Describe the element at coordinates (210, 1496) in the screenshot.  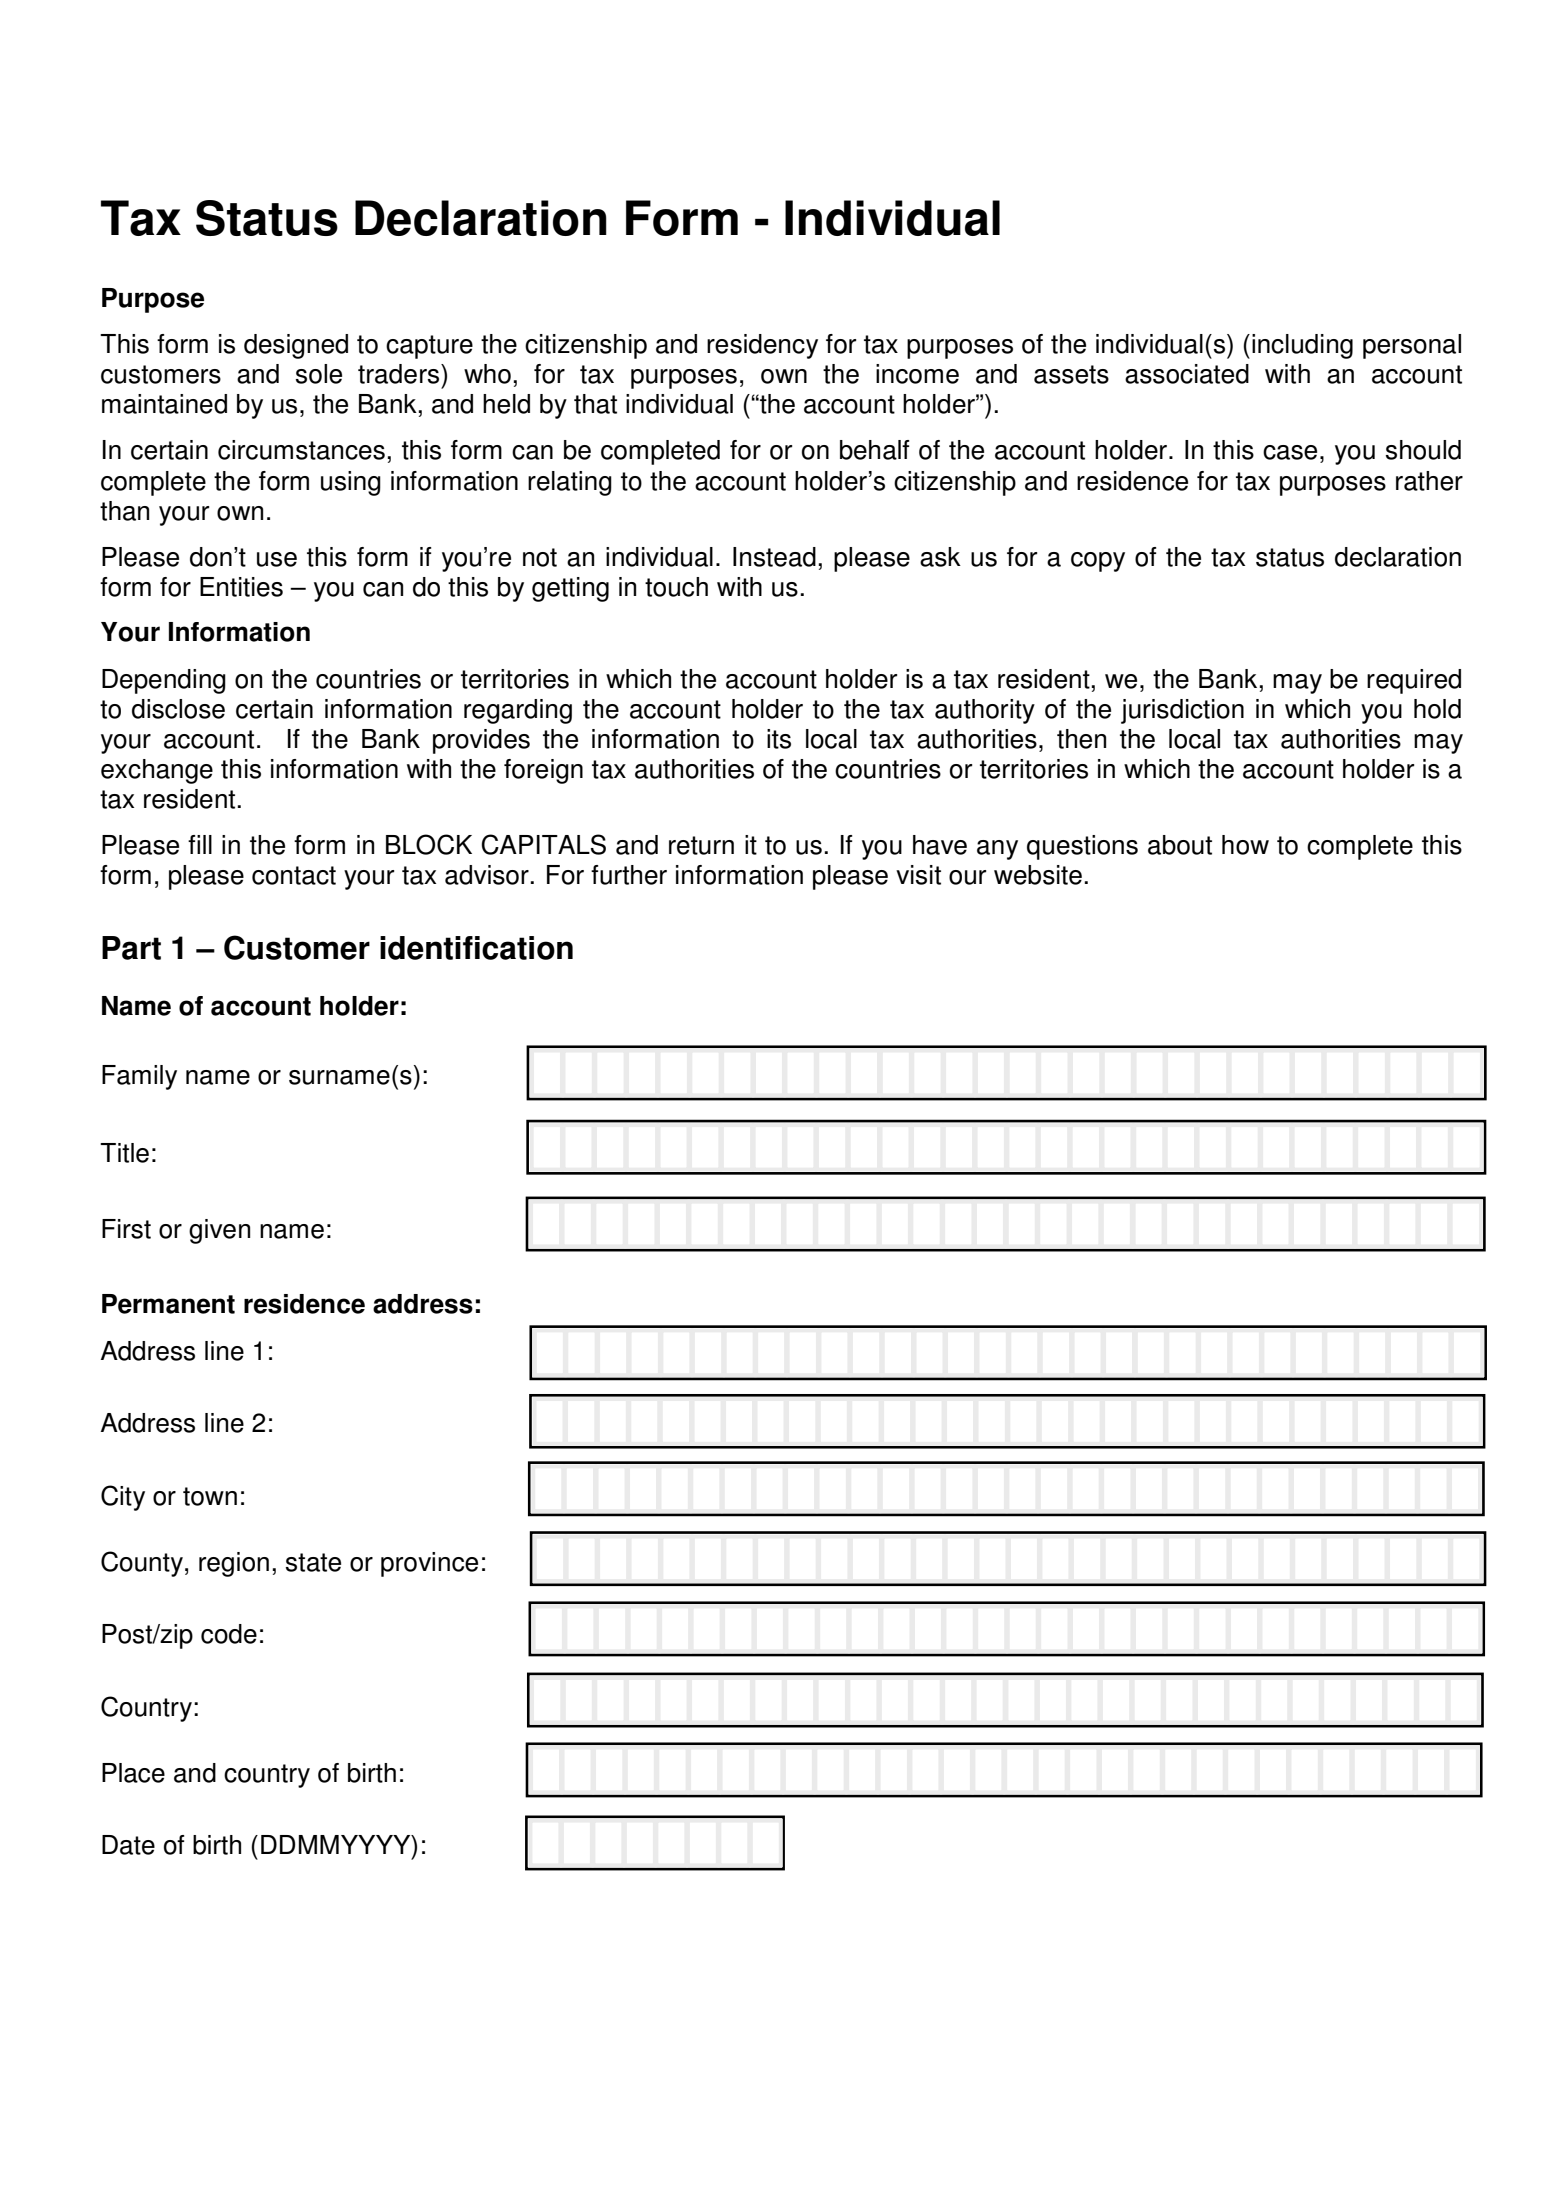
I see `town` at that location.
